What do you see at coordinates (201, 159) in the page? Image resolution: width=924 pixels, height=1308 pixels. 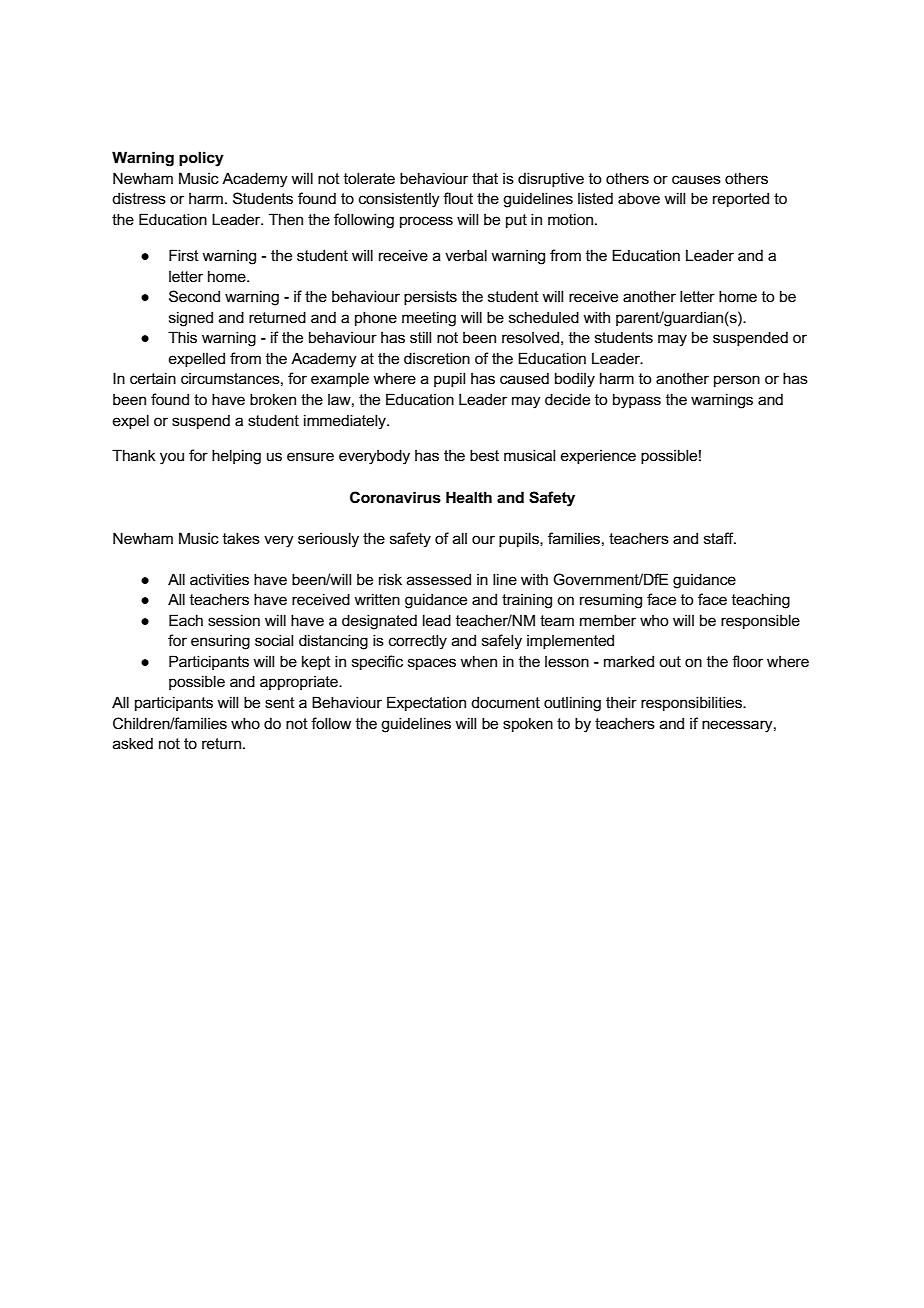 I see `policy` at bounding box center [201, 159].
